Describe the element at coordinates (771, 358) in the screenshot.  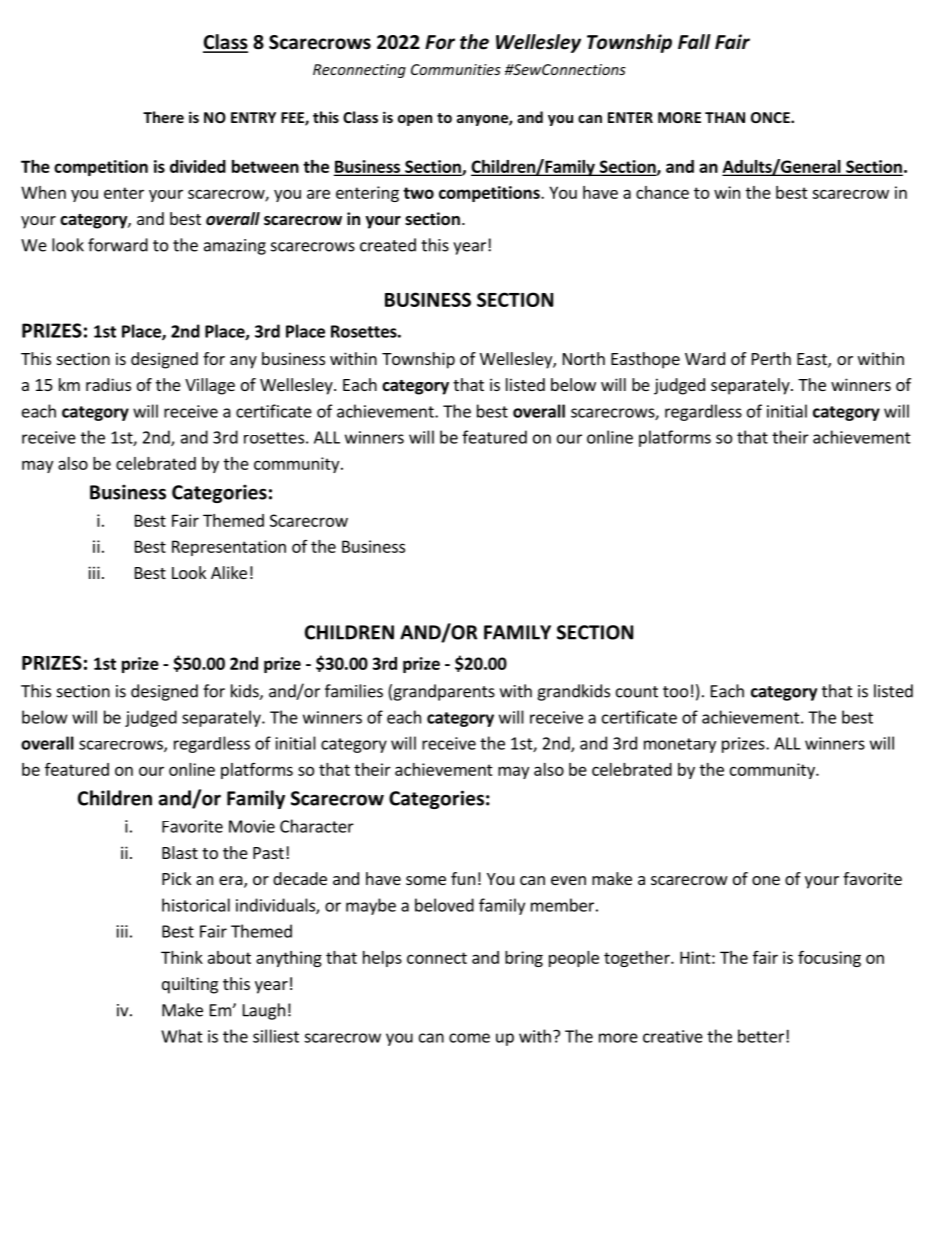
I see `Perth` at that location.
